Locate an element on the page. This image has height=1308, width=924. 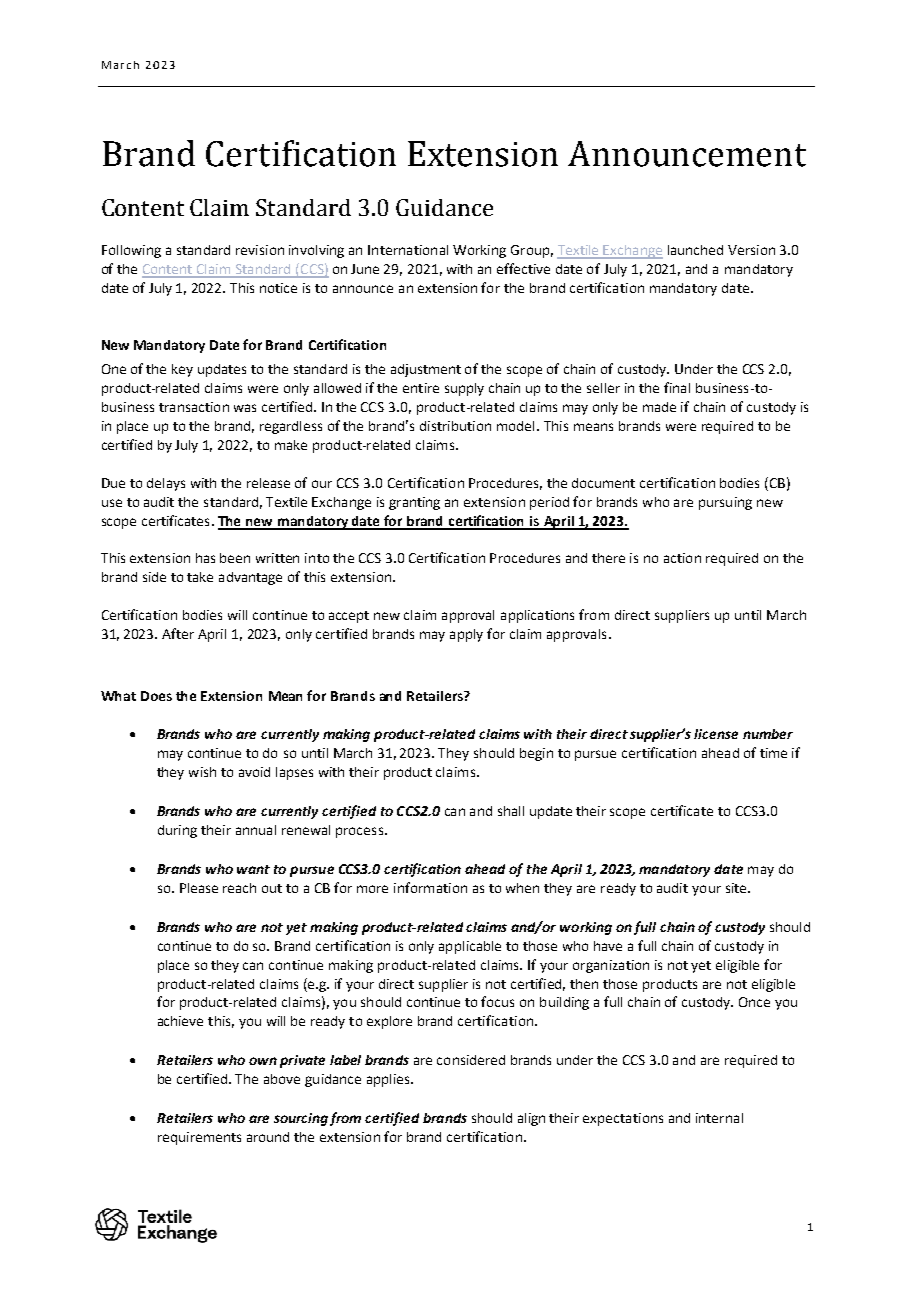
during is located at coordinates (177, 831).
